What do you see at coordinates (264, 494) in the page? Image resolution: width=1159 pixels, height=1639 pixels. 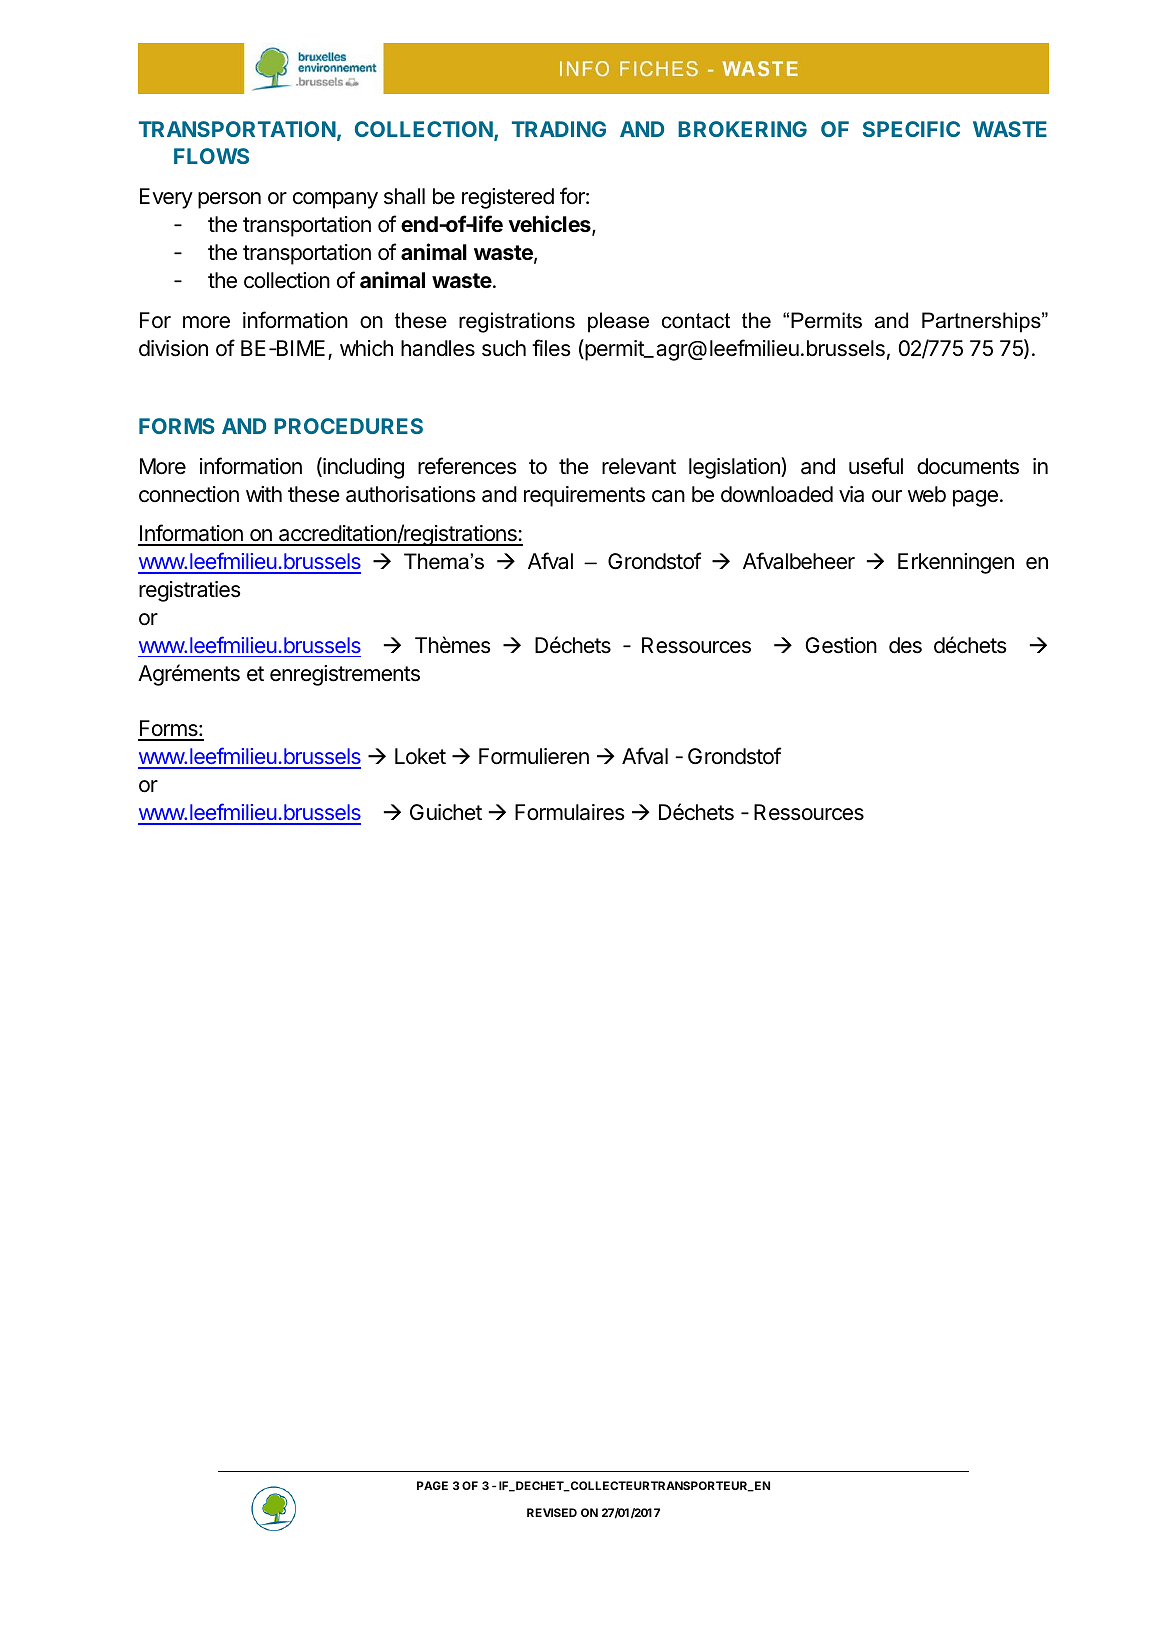 I see `with` at bounding box center [264, 494].
